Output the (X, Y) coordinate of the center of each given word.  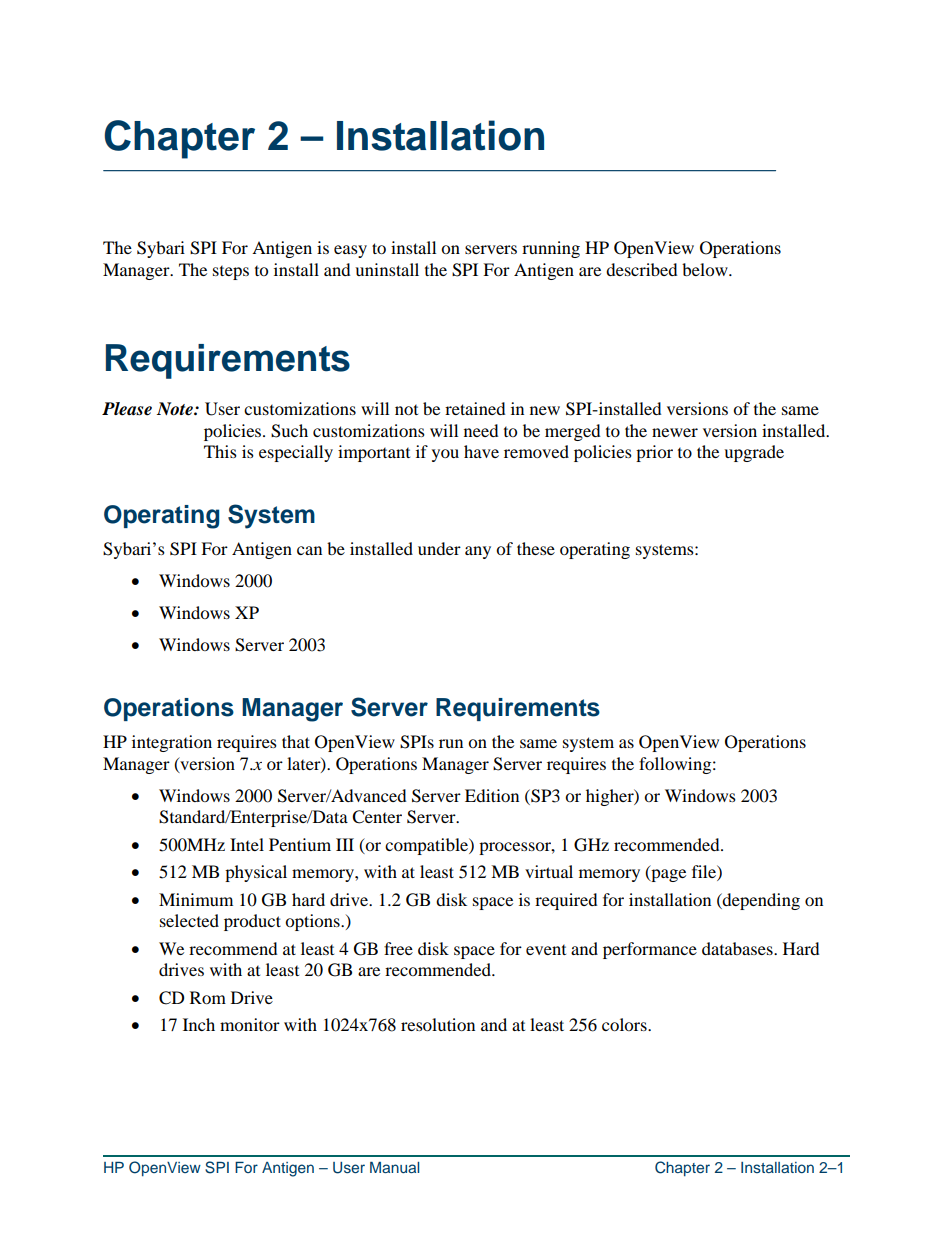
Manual (394, 1167)
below (706, 269)
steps (231, 272)
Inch (199, 1024)
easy (350, 251)
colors (625, 1024)
